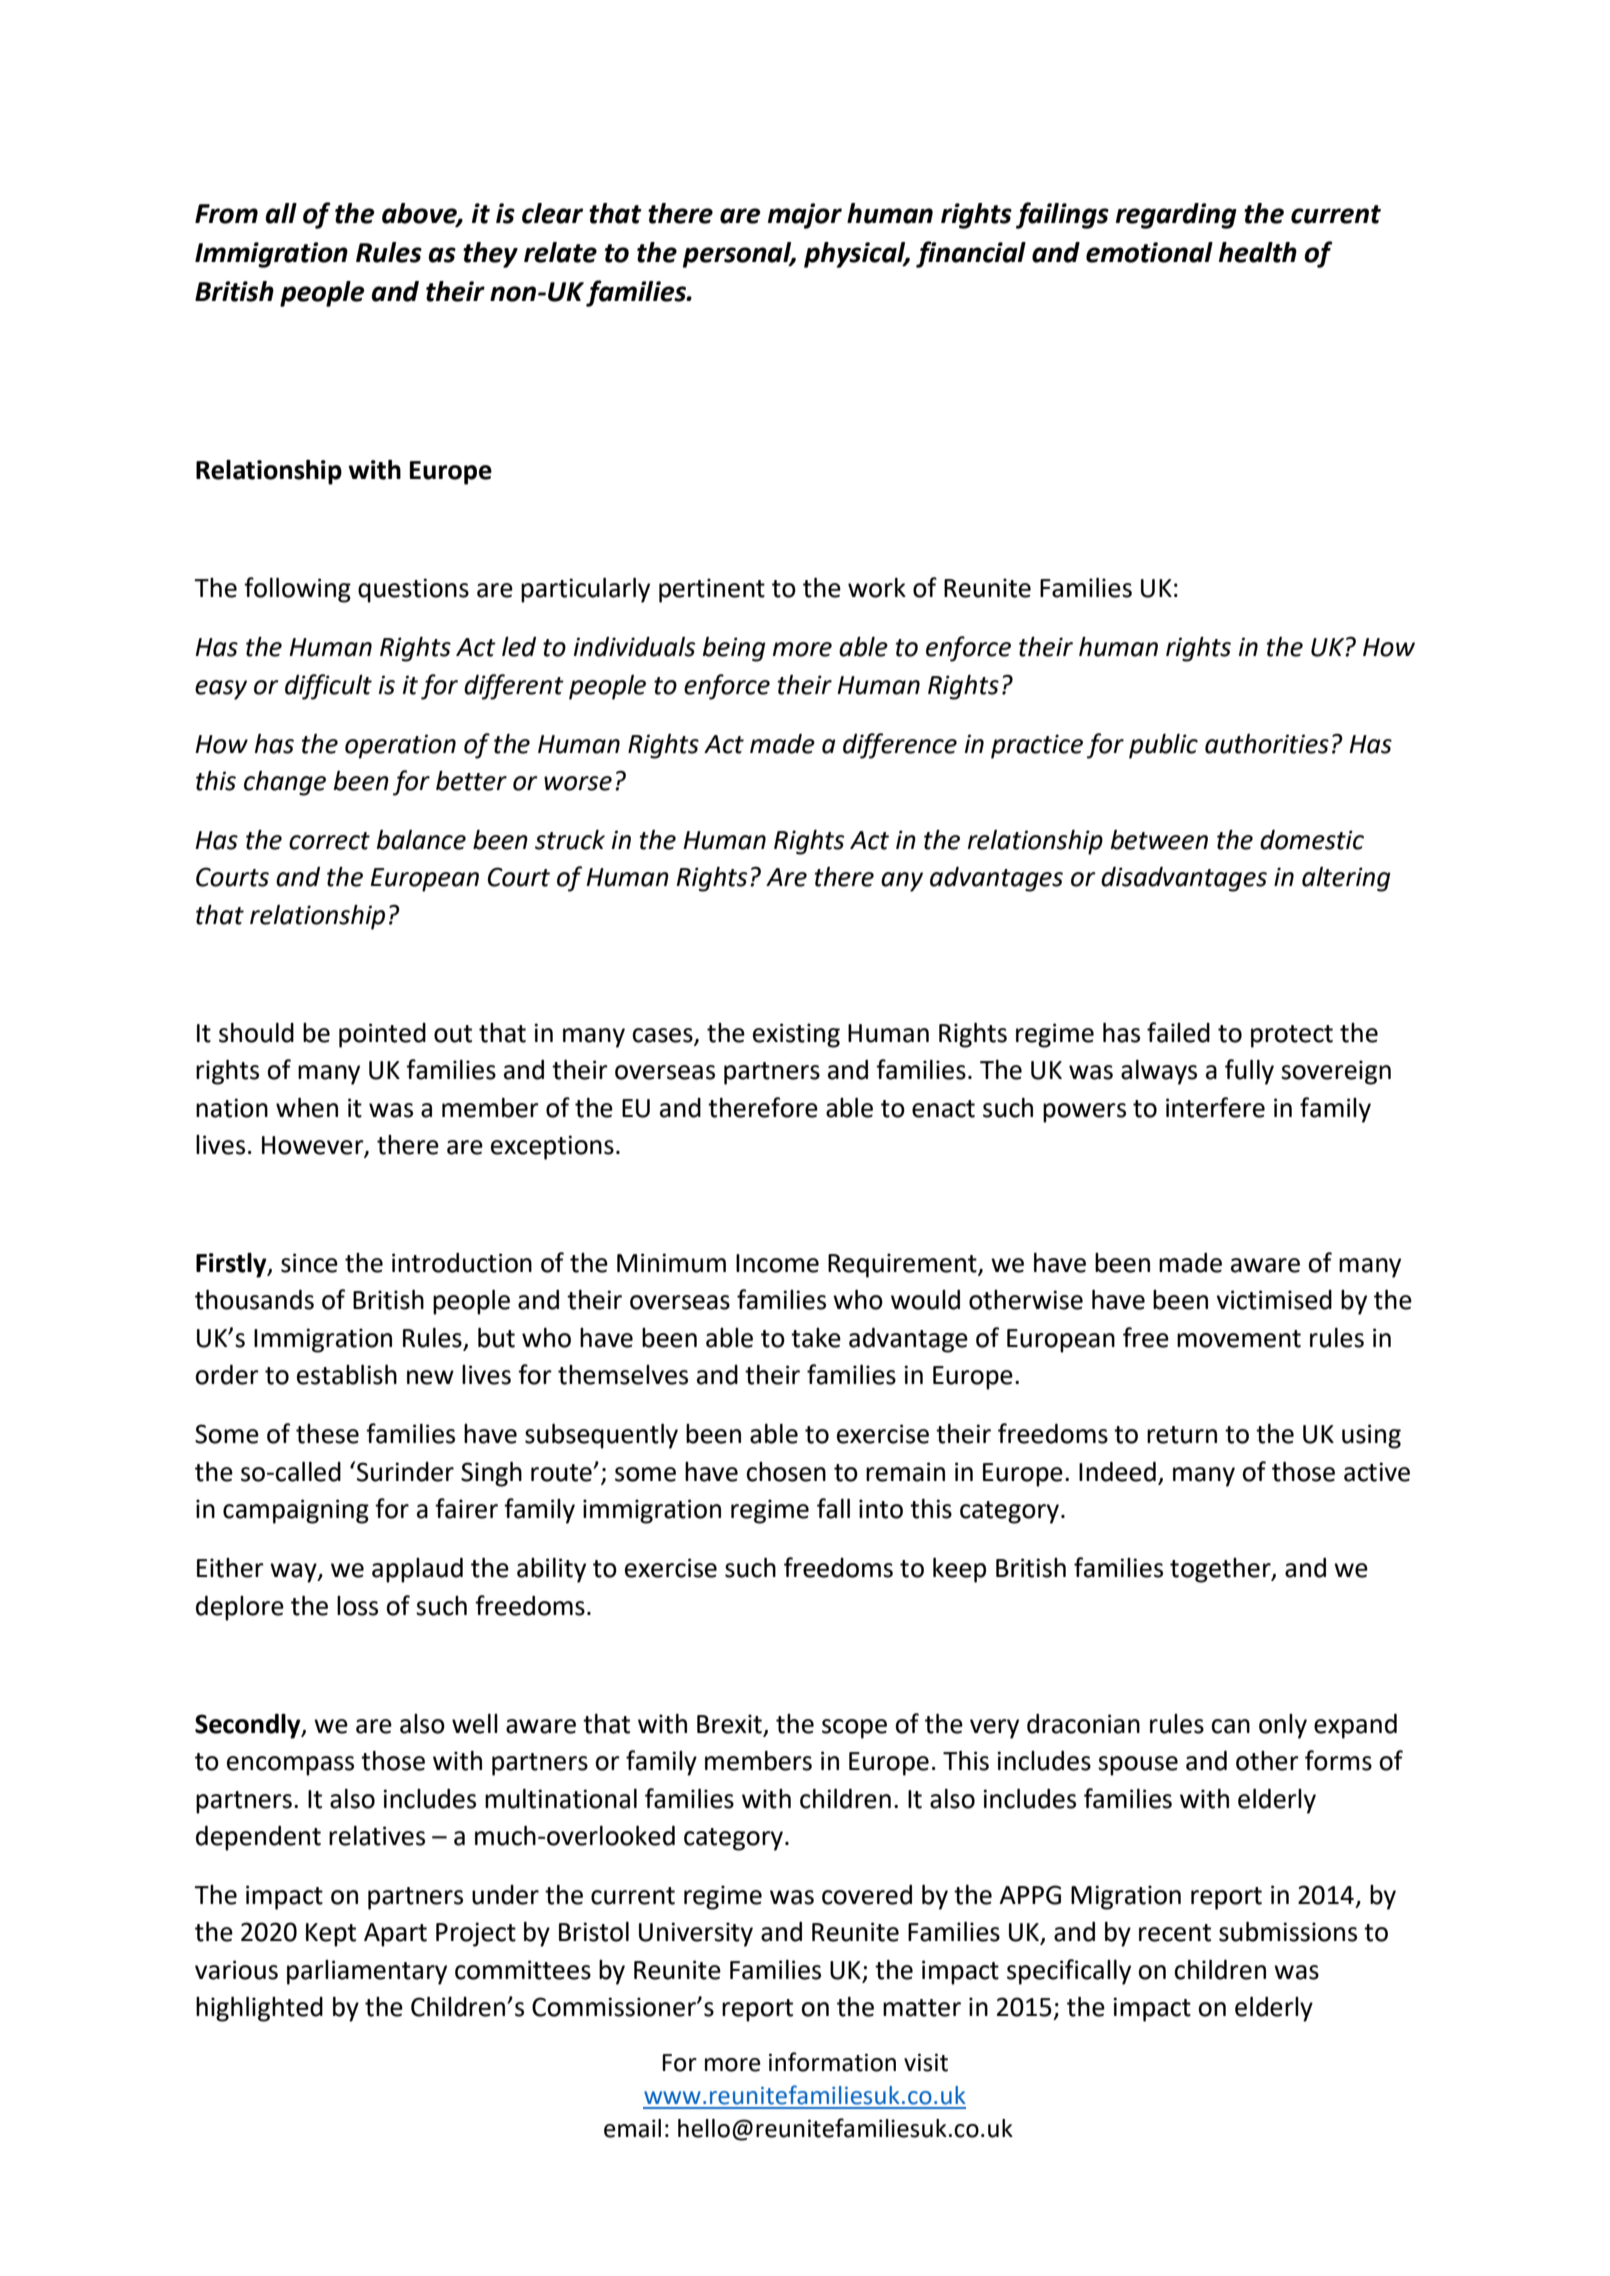 This image has height=2276, width=1610. What do you see at coordinates (367, 1972) in the image?
I see `parliamentary` at bounding box center [367, 1972].
